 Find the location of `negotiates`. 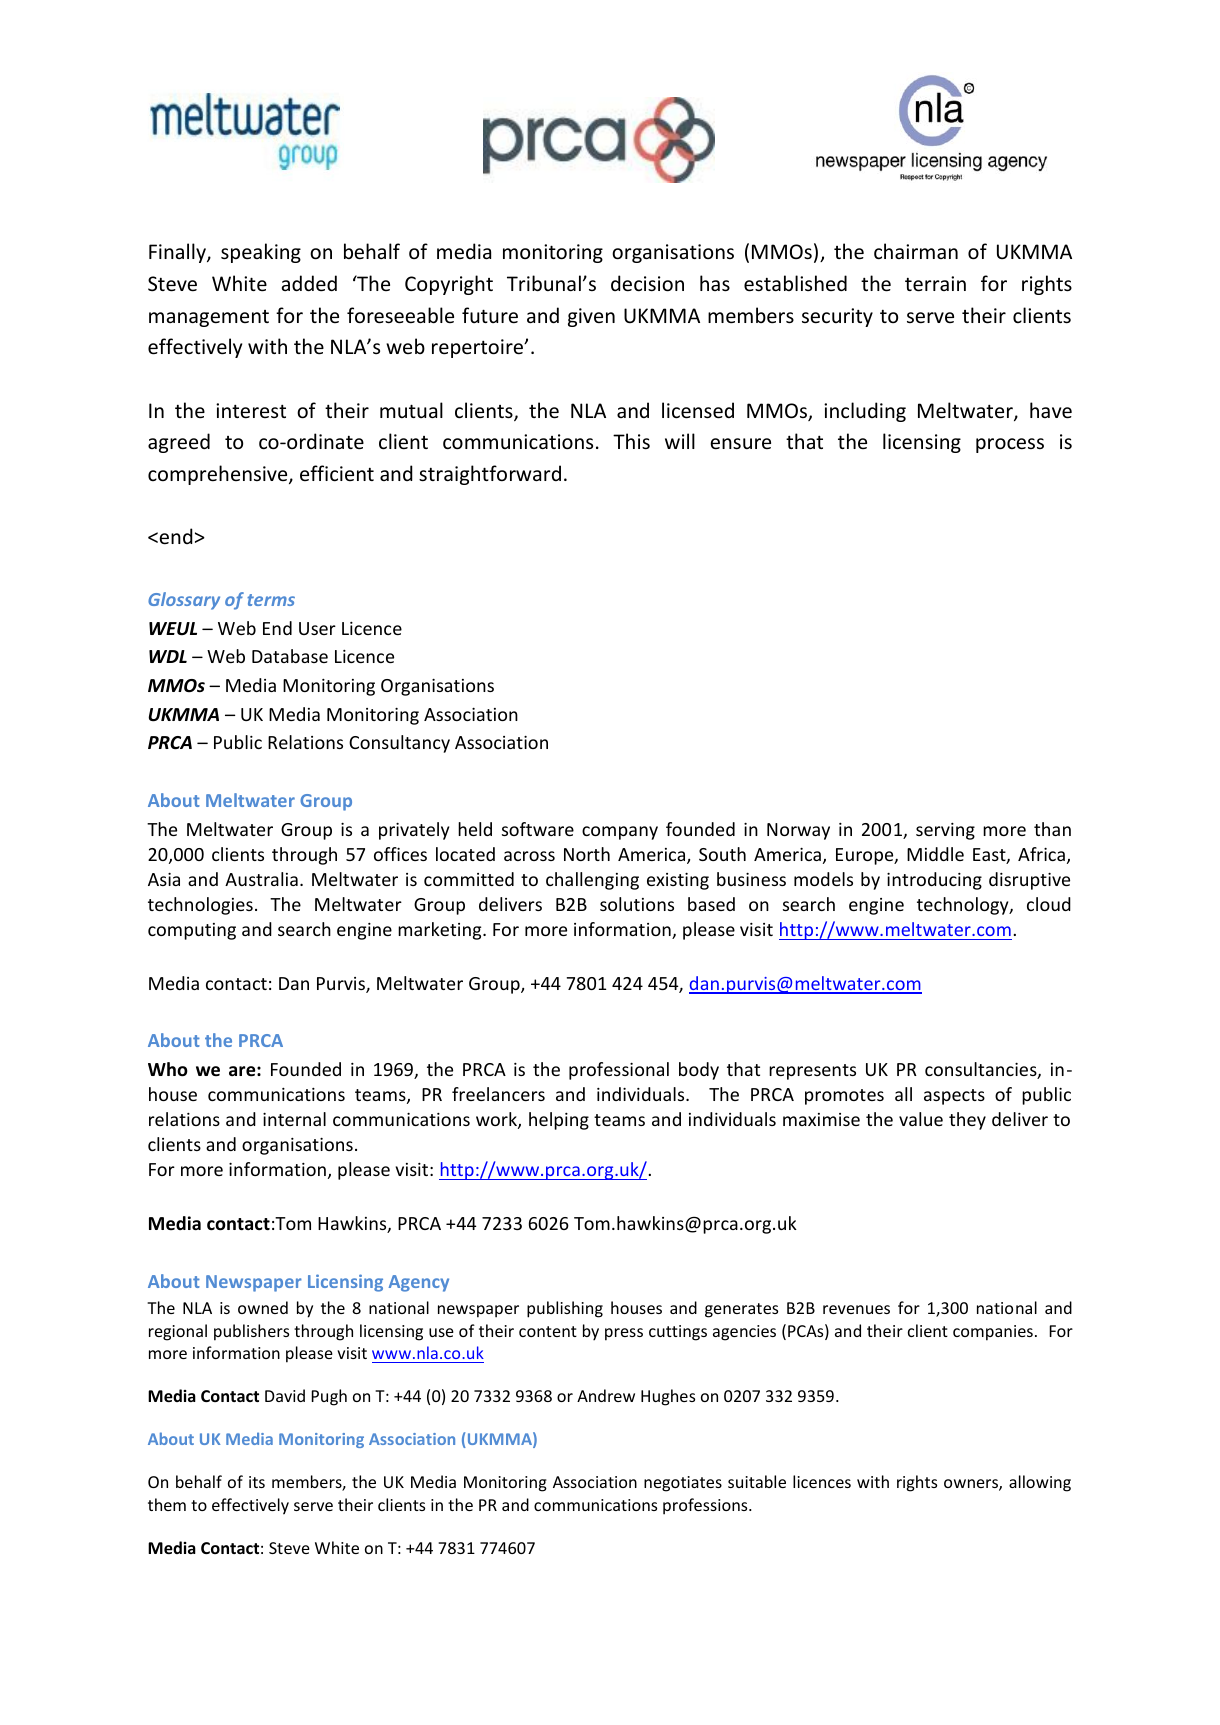

negotiates is located at coordinates (683, 1484).
